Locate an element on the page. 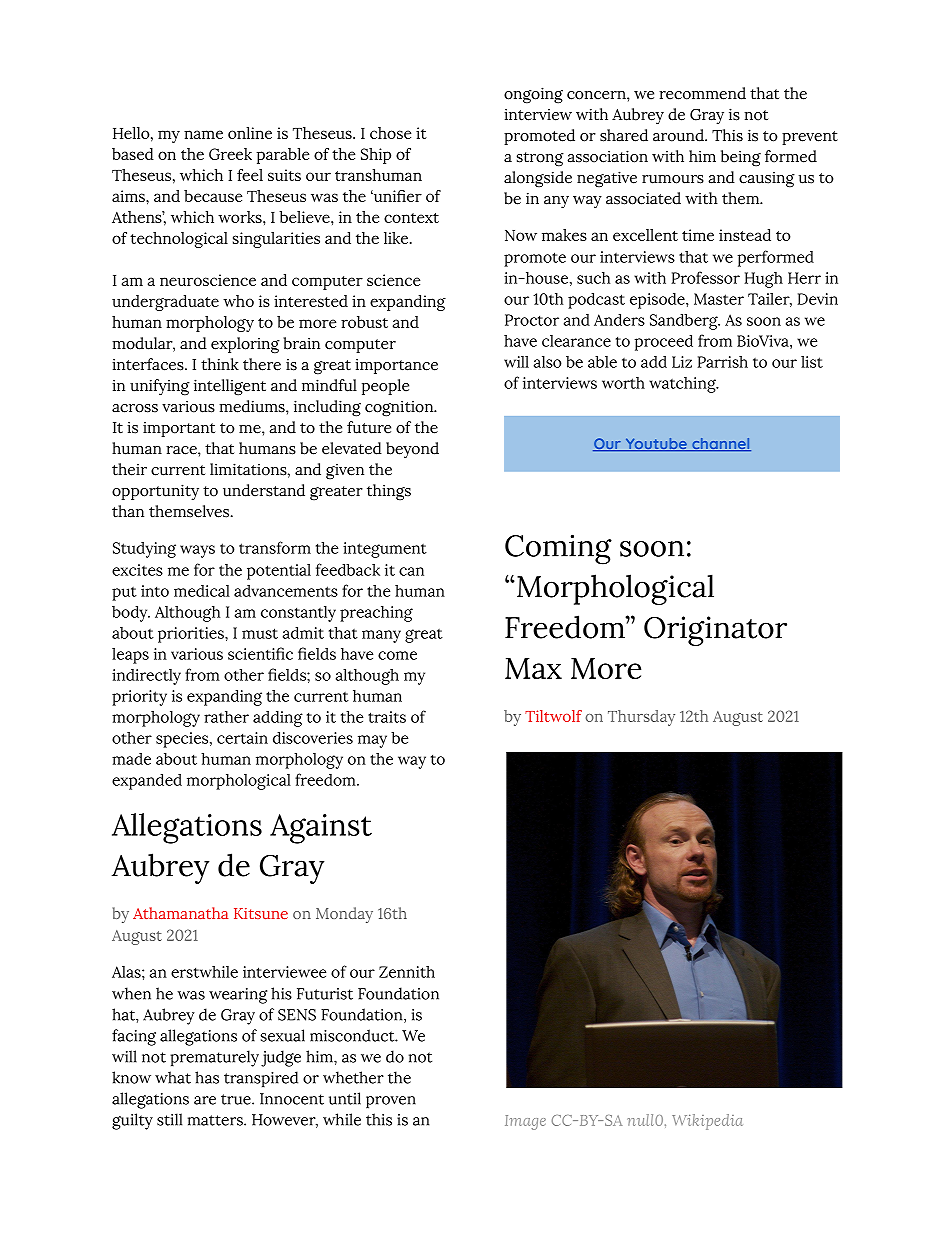 The image size is (952, 1233). Image is located at coordinates (525, 1122).
